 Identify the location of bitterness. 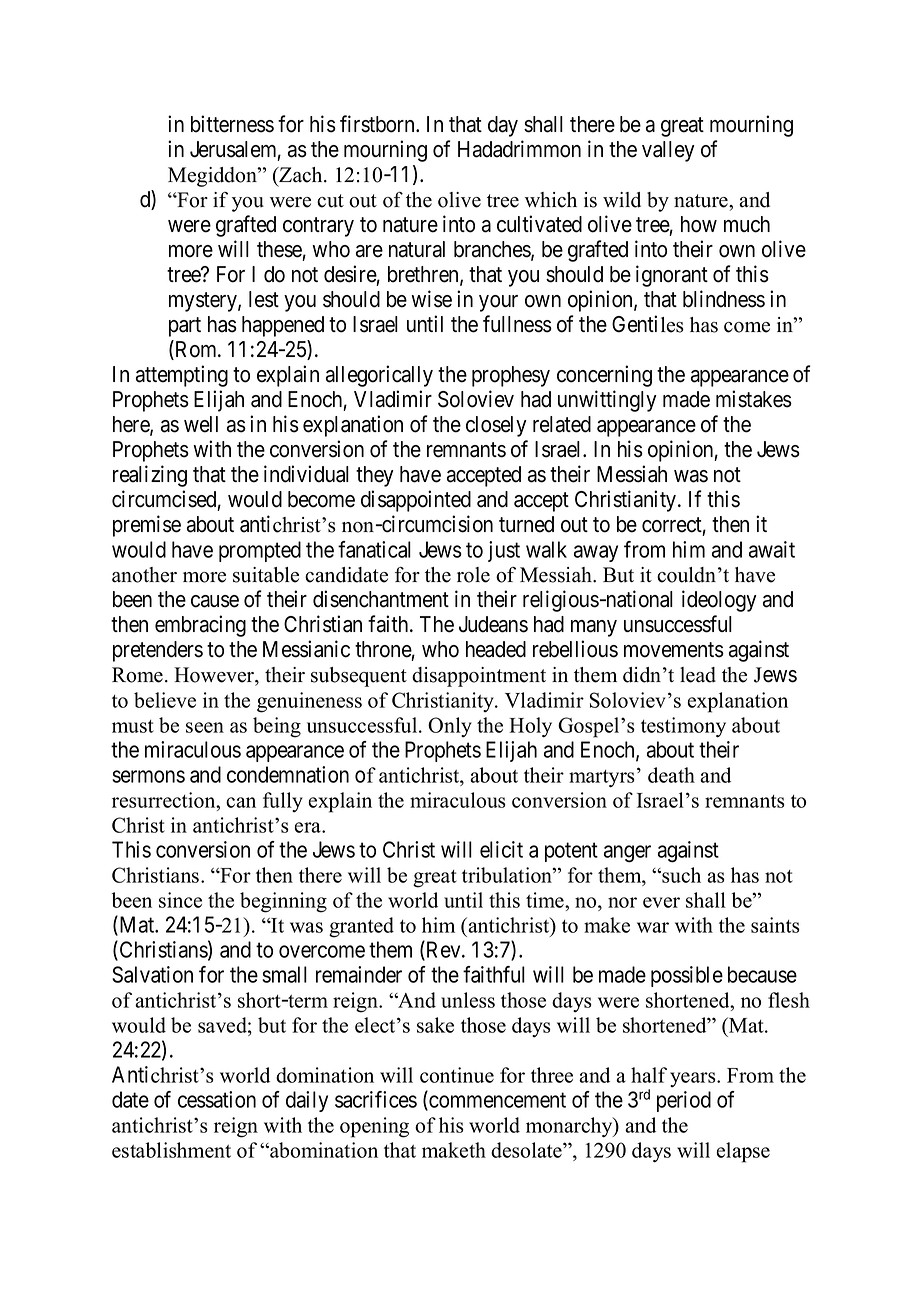
(232, 124).
